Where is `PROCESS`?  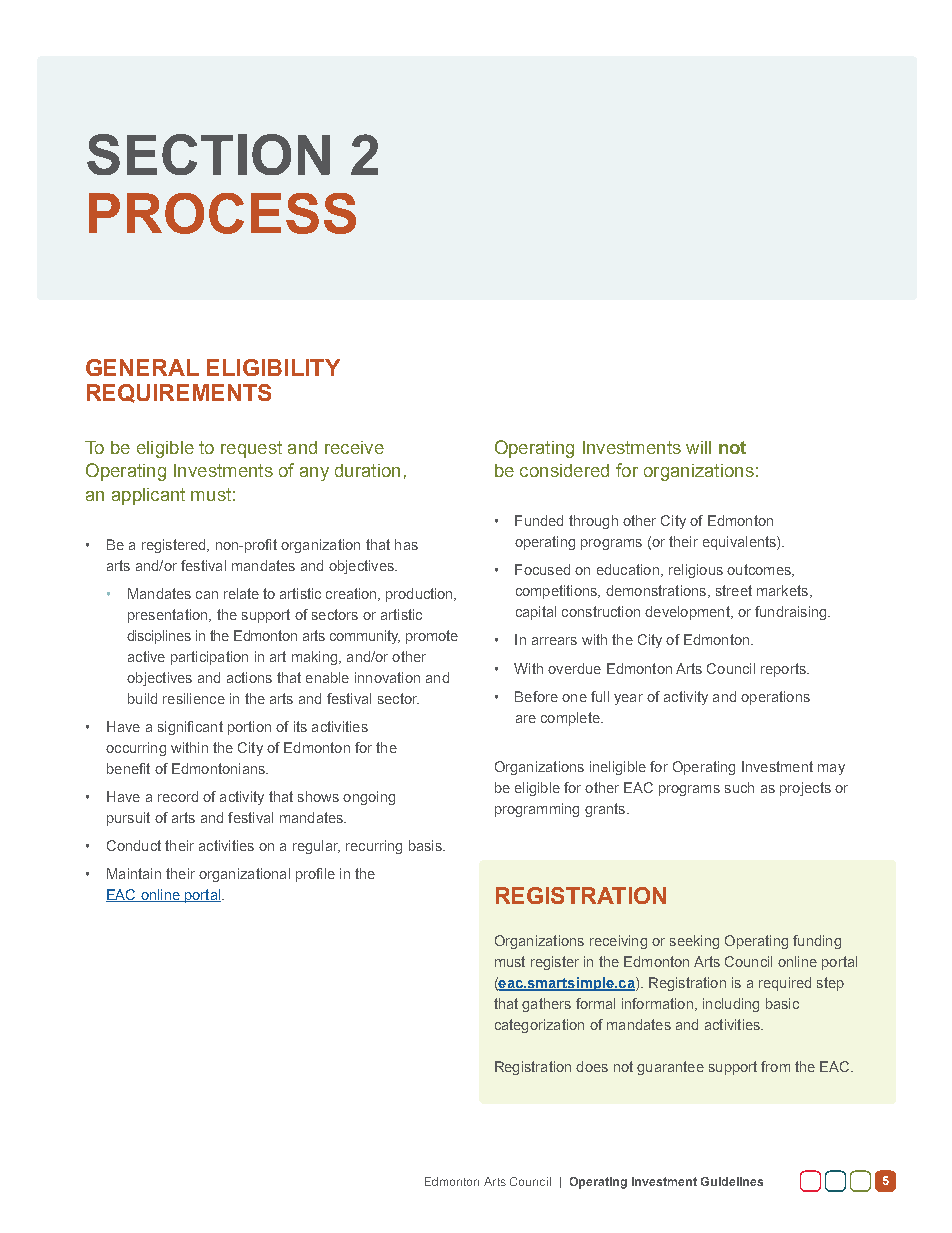 PROCESS is located at coordinates (222, 213).
